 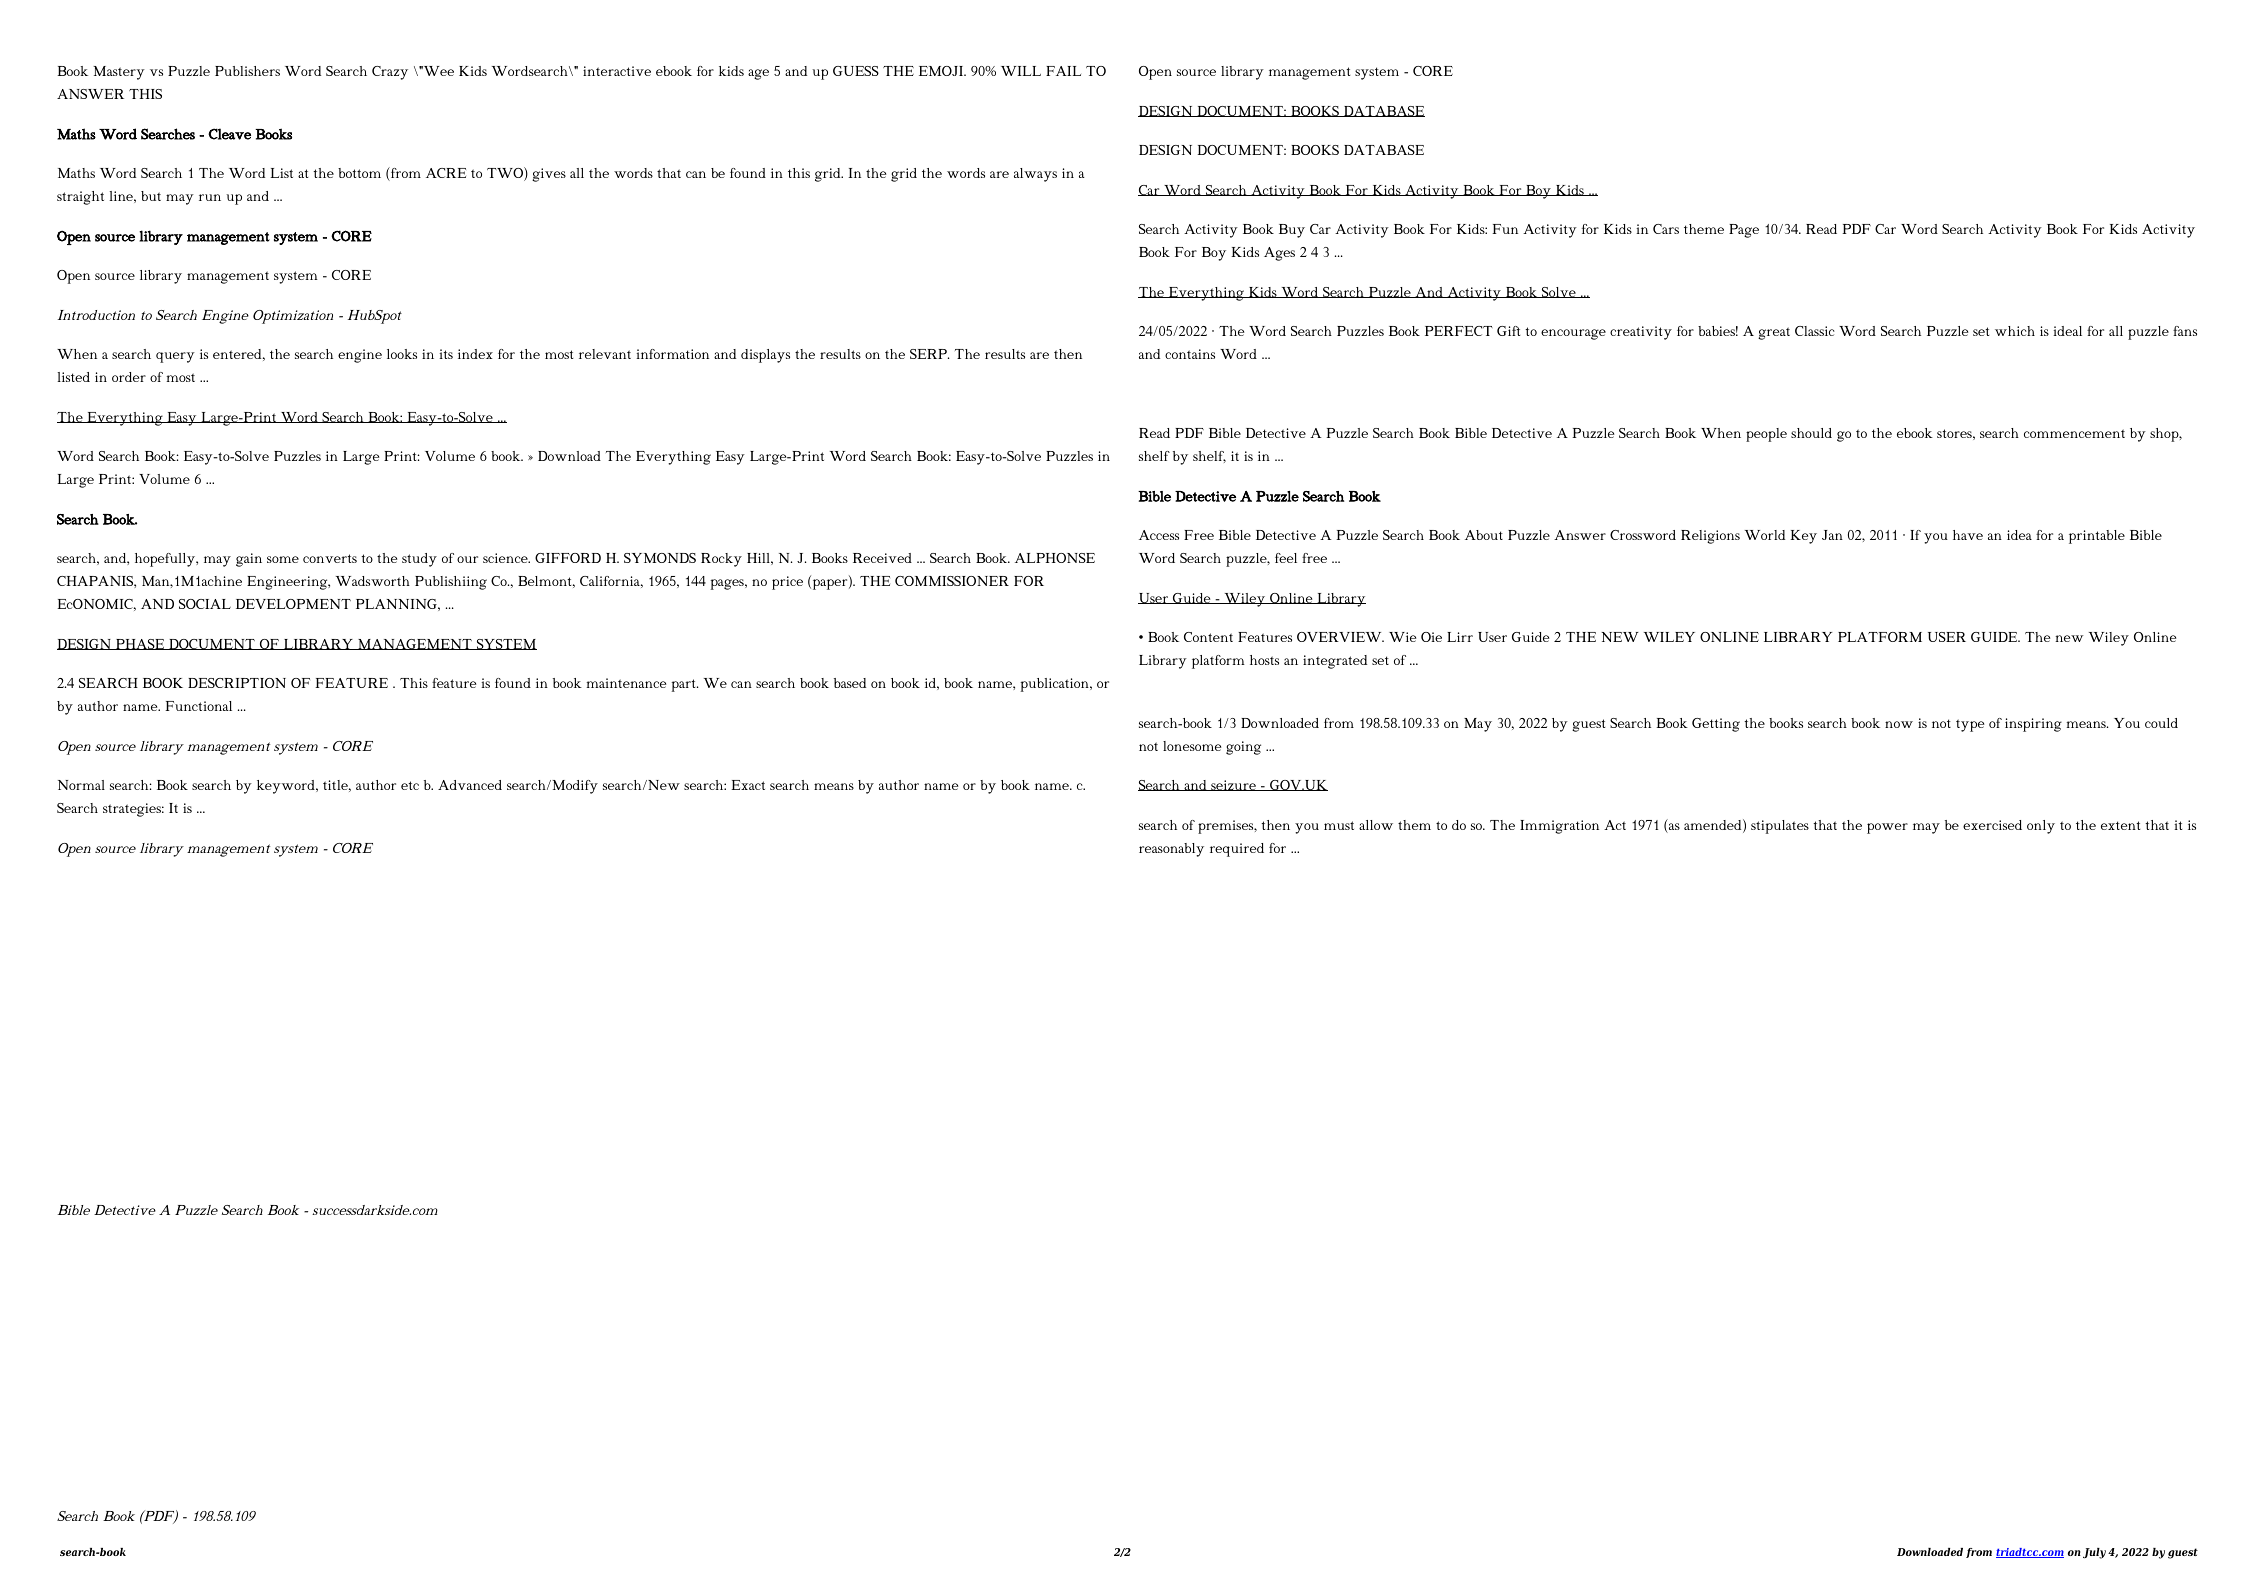 I want to click on Cars, so click(x=1666, y=229).
